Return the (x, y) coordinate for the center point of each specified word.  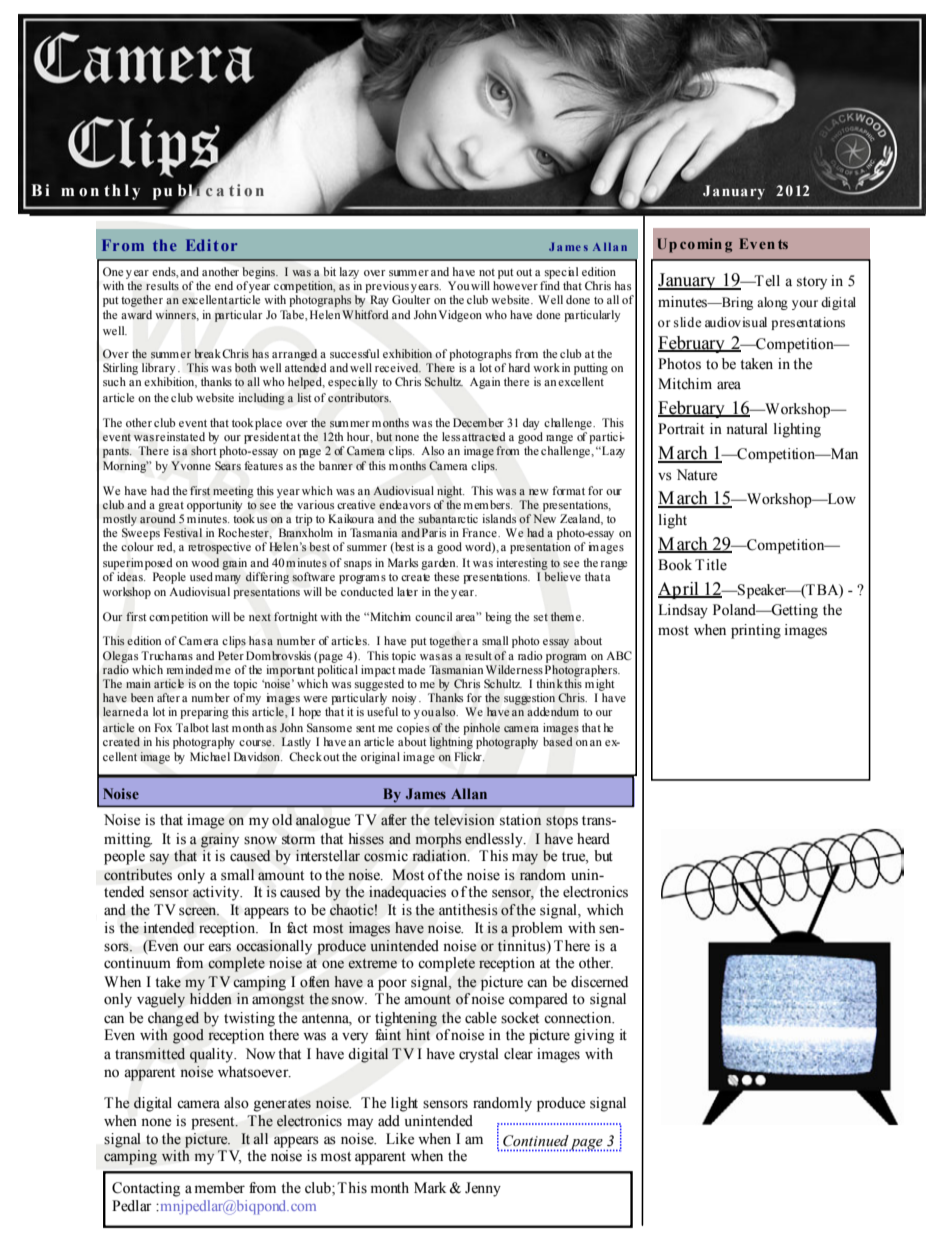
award (136, 315)
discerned (599, 982)
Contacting (146, 1189)
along (772, 303)
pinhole (482, 729)
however (515, 284)
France (480, 532)
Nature (697, 475)
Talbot (192, 727)
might (600, 685)
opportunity (214, 506)
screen (199, 911)
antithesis (468, 910)
